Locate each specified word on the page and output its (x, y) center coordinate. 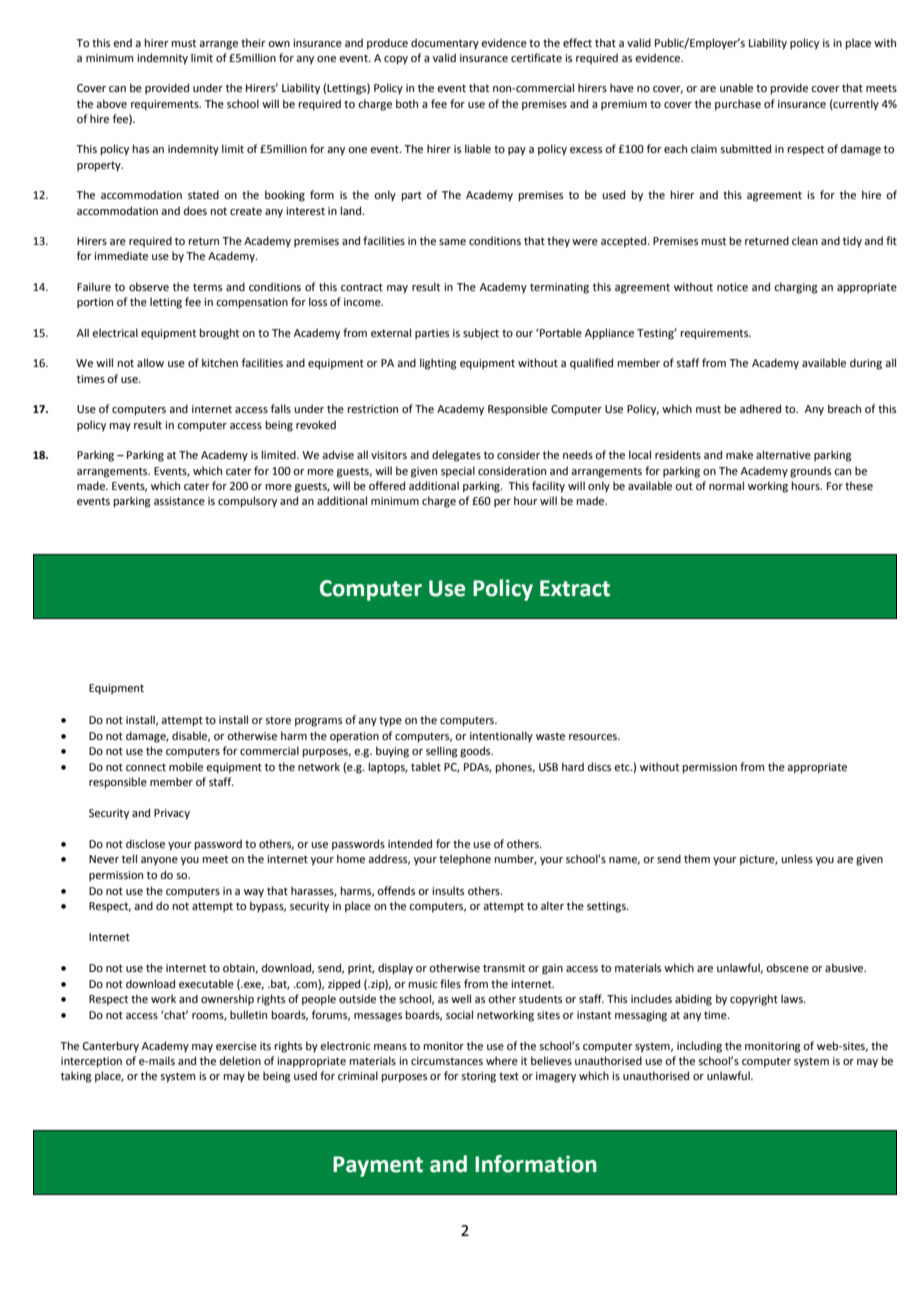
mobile (186, 766)
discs (599, 766)
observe (149, 286)
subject (481, 334)
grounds (810, 472)
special (458, 472)
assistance (179, 501)
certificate (536, 57)
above (111, 103)
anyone (159, 861)
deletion (240, 1060)
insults (448, 890)
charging (796, 288)
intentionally (501, 737)
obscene (787, 967)
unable (736, 87)
